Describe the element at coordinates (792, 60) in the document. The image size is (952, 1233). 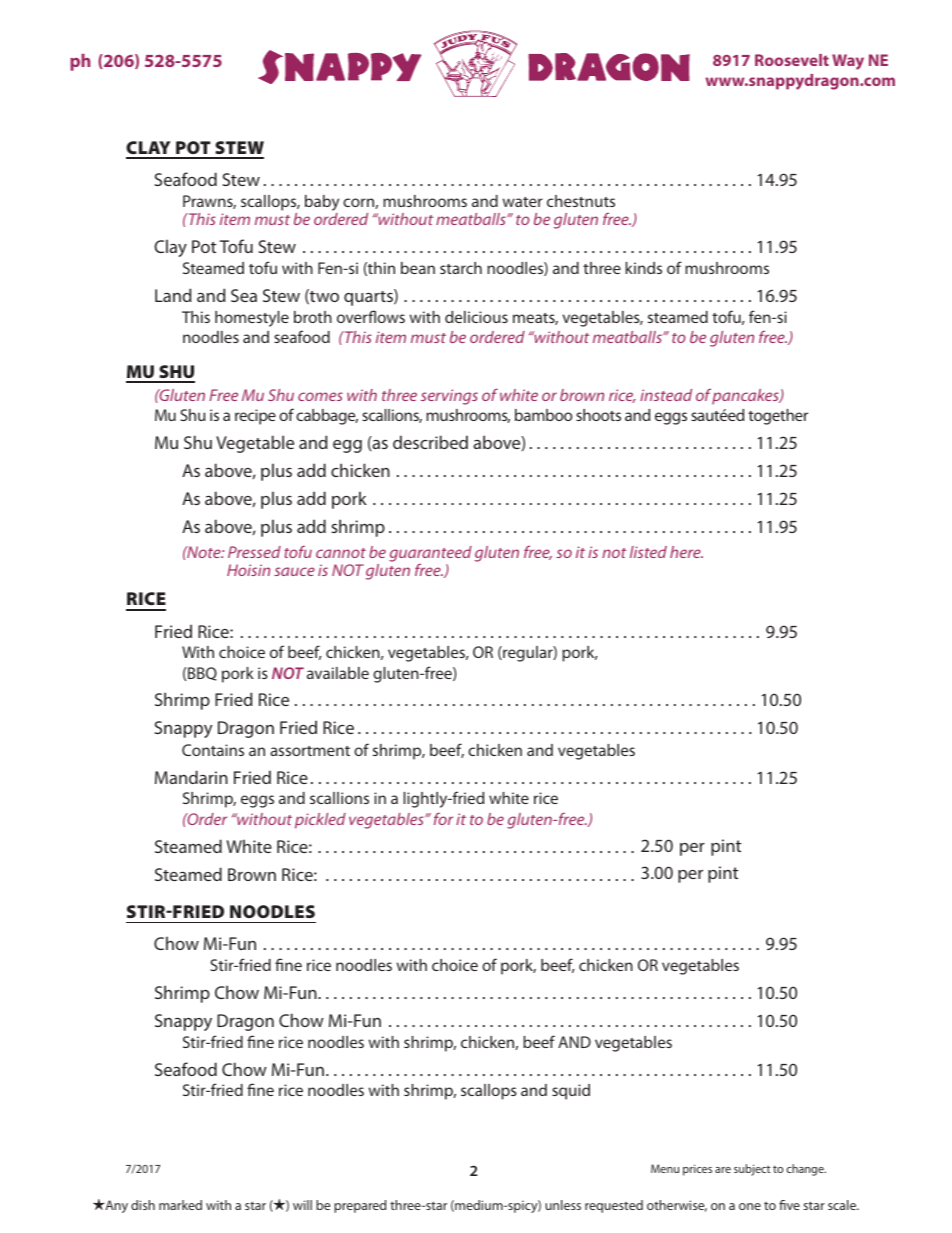
I see `Roosevelt` at that location.
